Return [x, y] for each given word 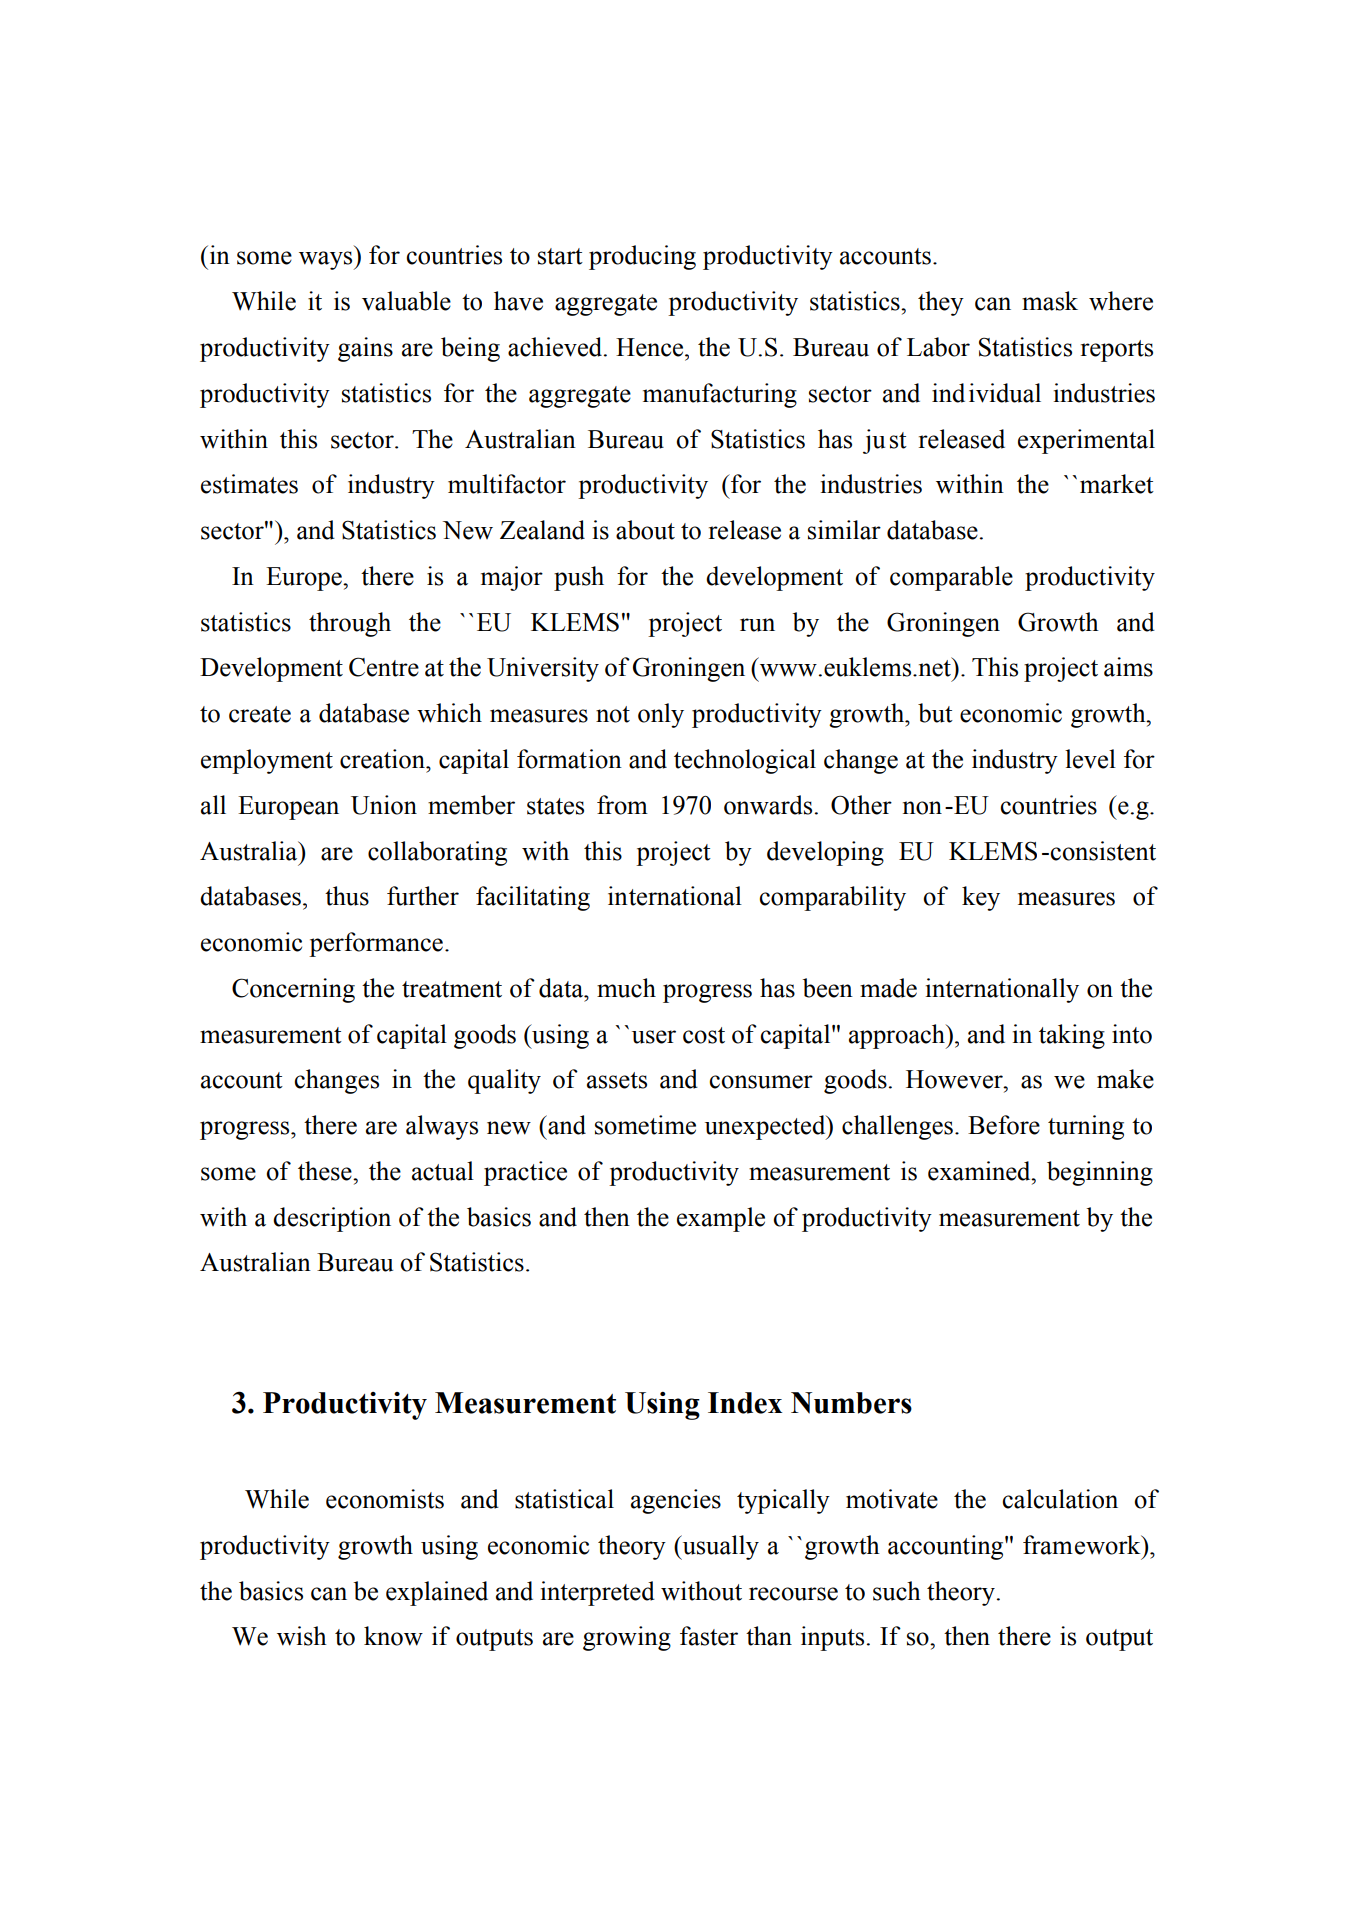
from [622, 805]
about [645, 530]
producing [642, 257]
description [332, 1219]
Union [384, 805]
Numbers [851, 1403]
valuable [406, 301]
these [326, 1171]
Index [745, 1403]
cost [704, 1035]
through [350, 624]
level [1090, 759]
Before [1004, 1125]
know [393, 1636]
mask [1050, 301]
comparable [951, 578]
